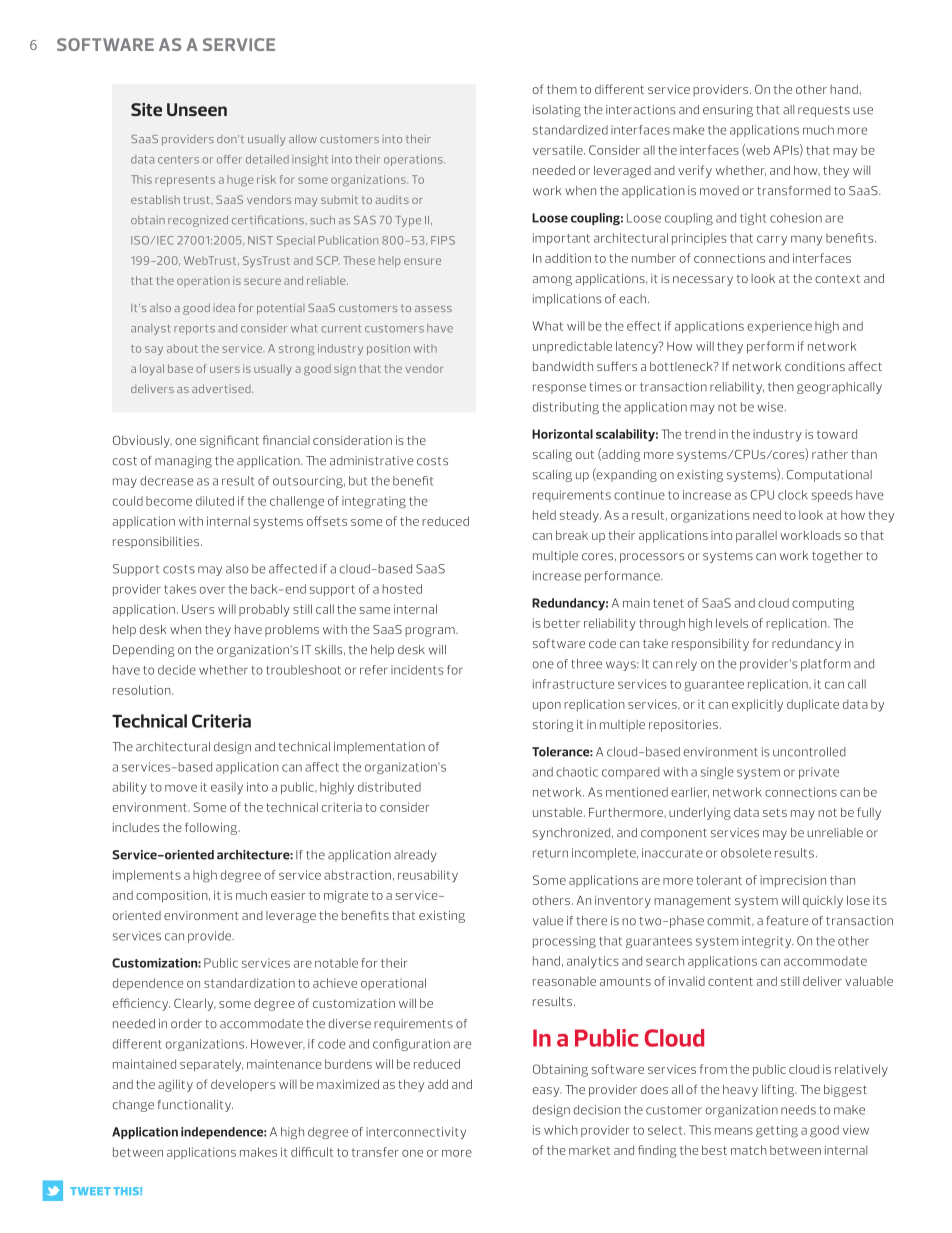 This page has width=952, height=1233. What do you see at coordinates (728, 111) in the page?
I see `ensuring` at bounding box center [728, 111].
